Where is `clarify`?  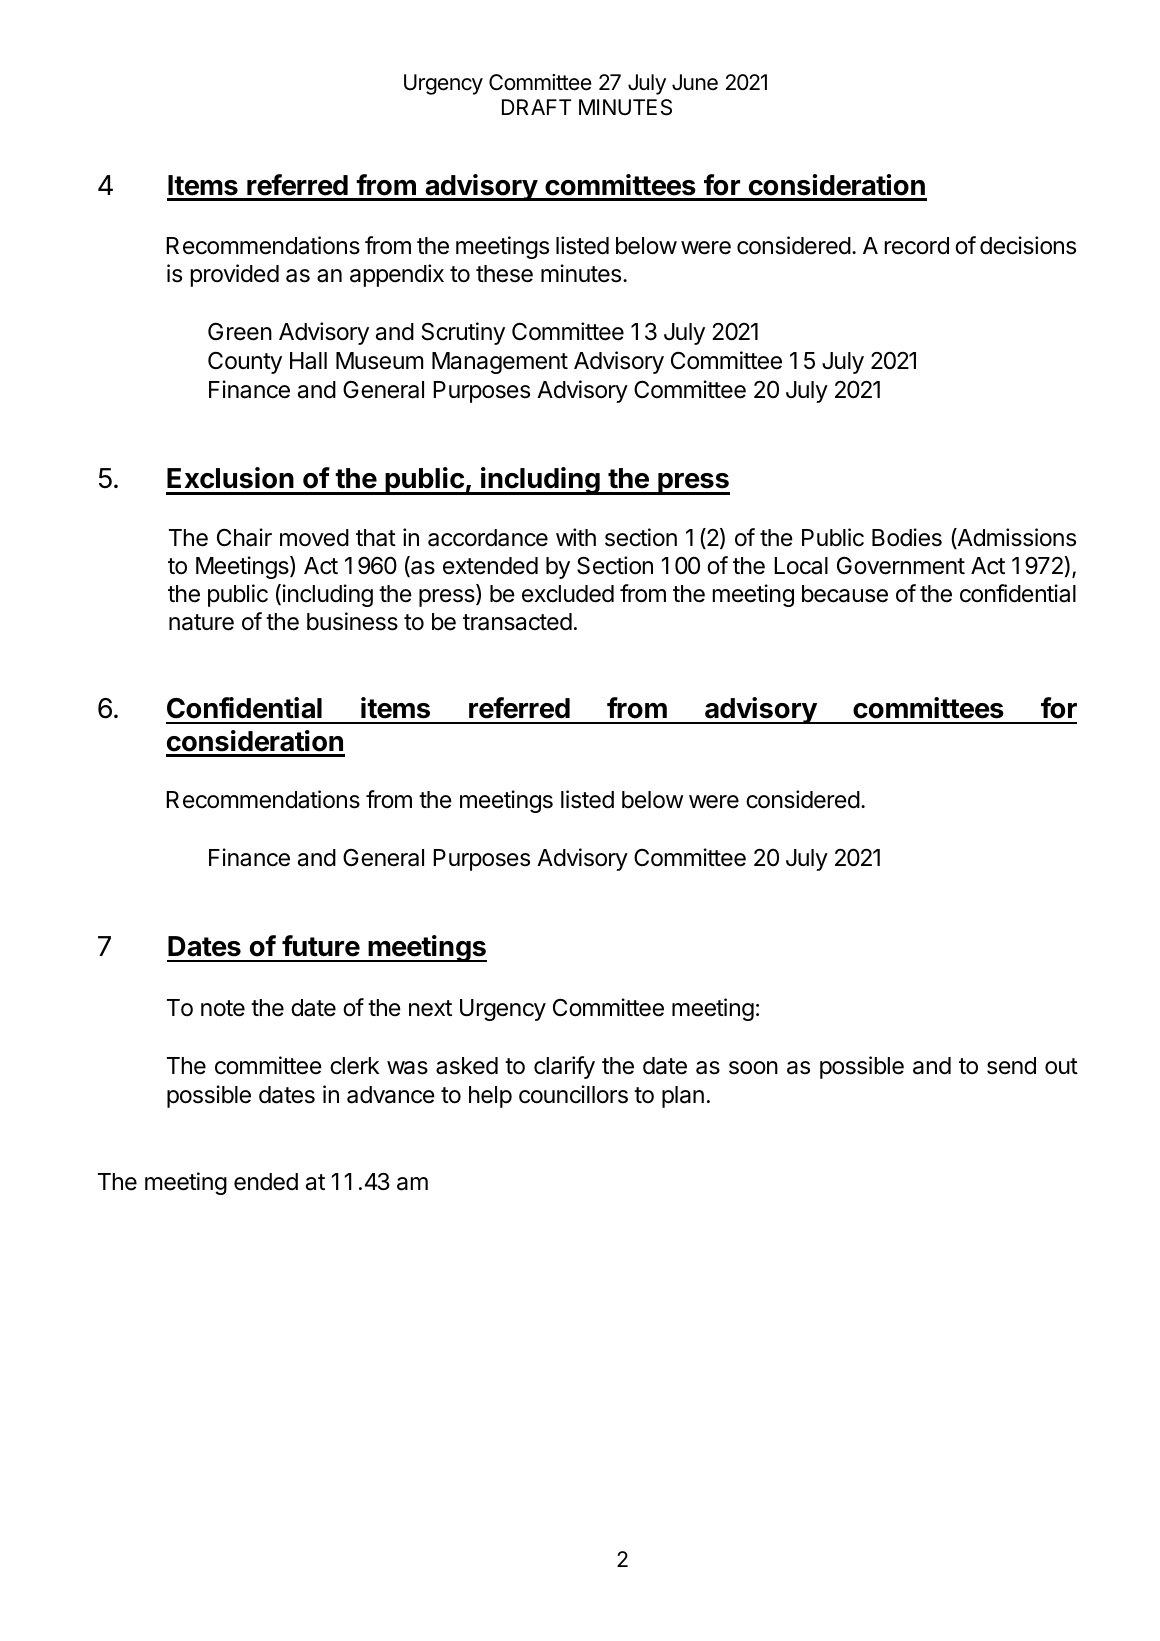 clarify is located at coordinates (564, 1067).
